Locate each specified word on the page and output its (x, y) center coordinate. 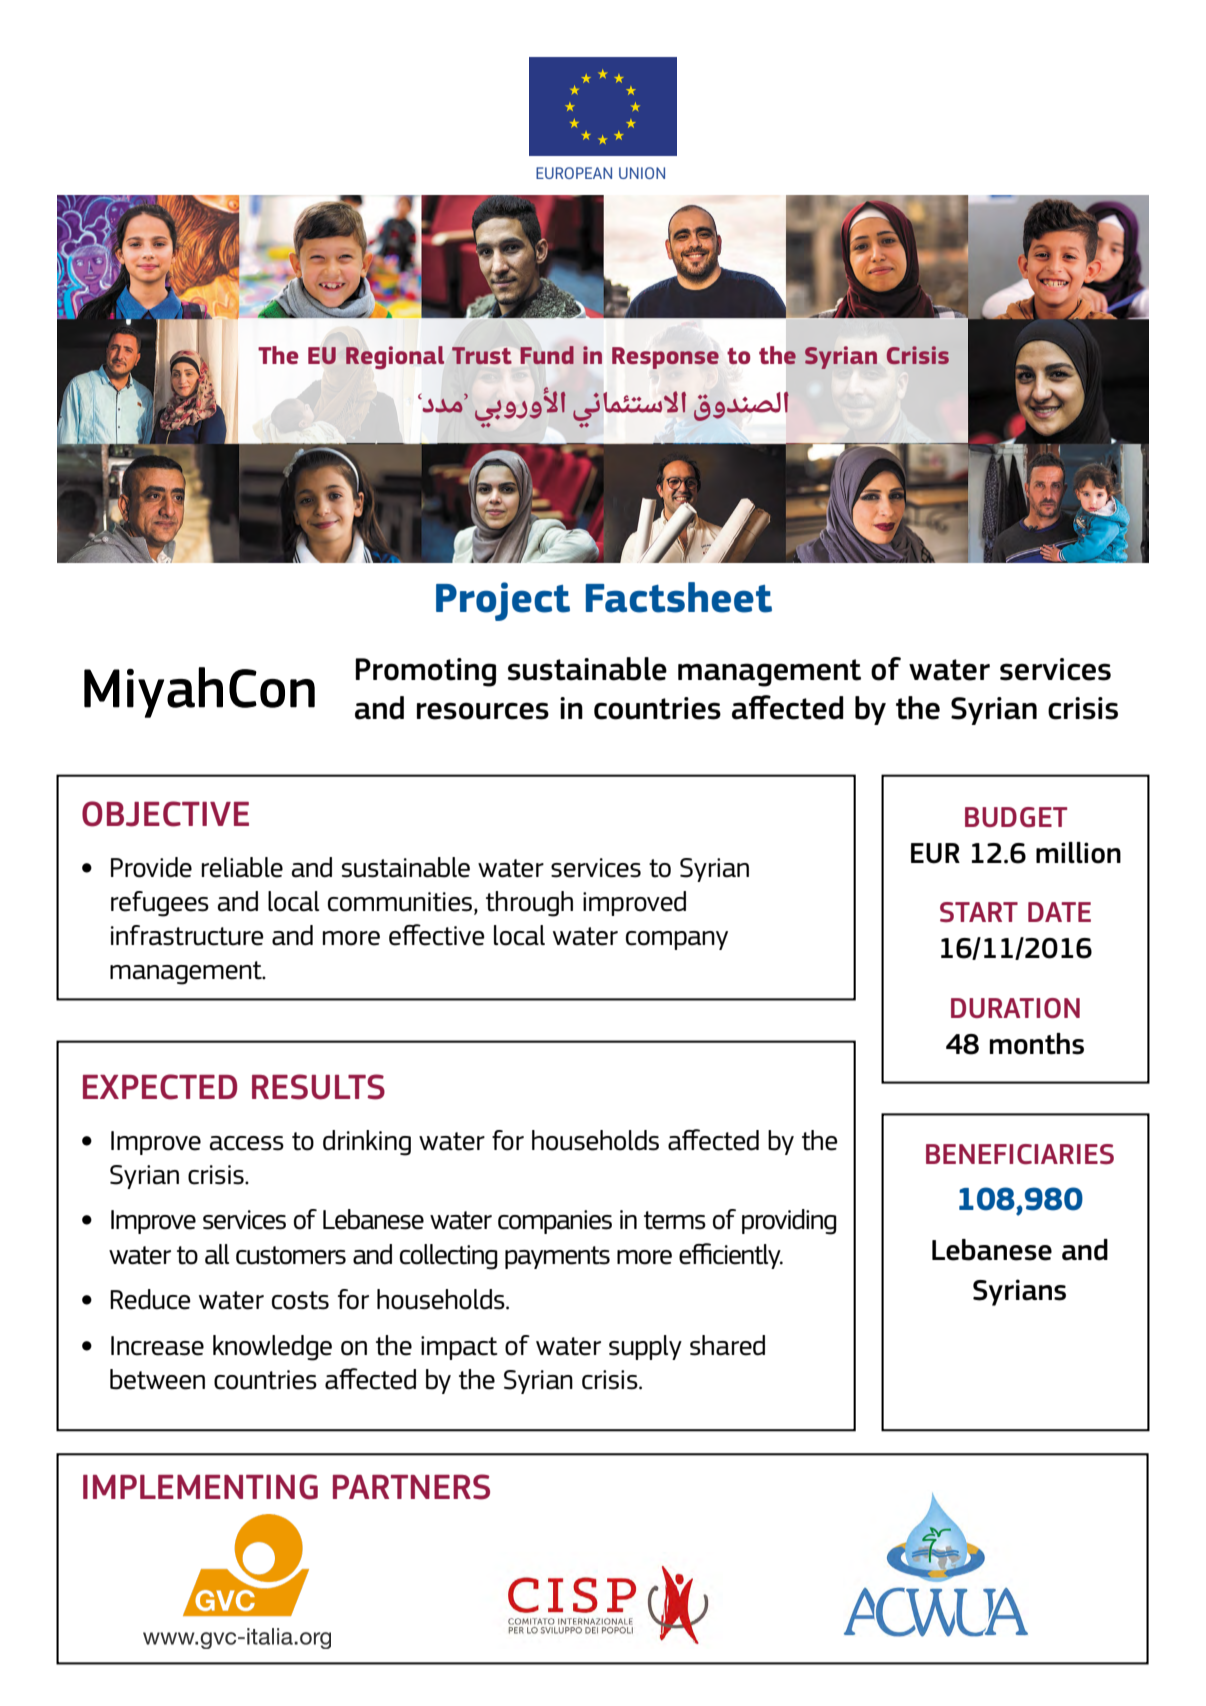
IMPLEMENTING (200, 1487)
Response (665, 358)
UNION (642, 173)
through (529, 904)
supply (645, 1347)
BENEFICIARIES (1020, 1154)
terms (675, 1220)
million (1078, 853)
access (247, 1143)
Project (503, 601)
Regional (395, 357)
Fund (547, 355)
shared (727, 1345)
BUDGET (1016, 817)
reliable (242, 867)
